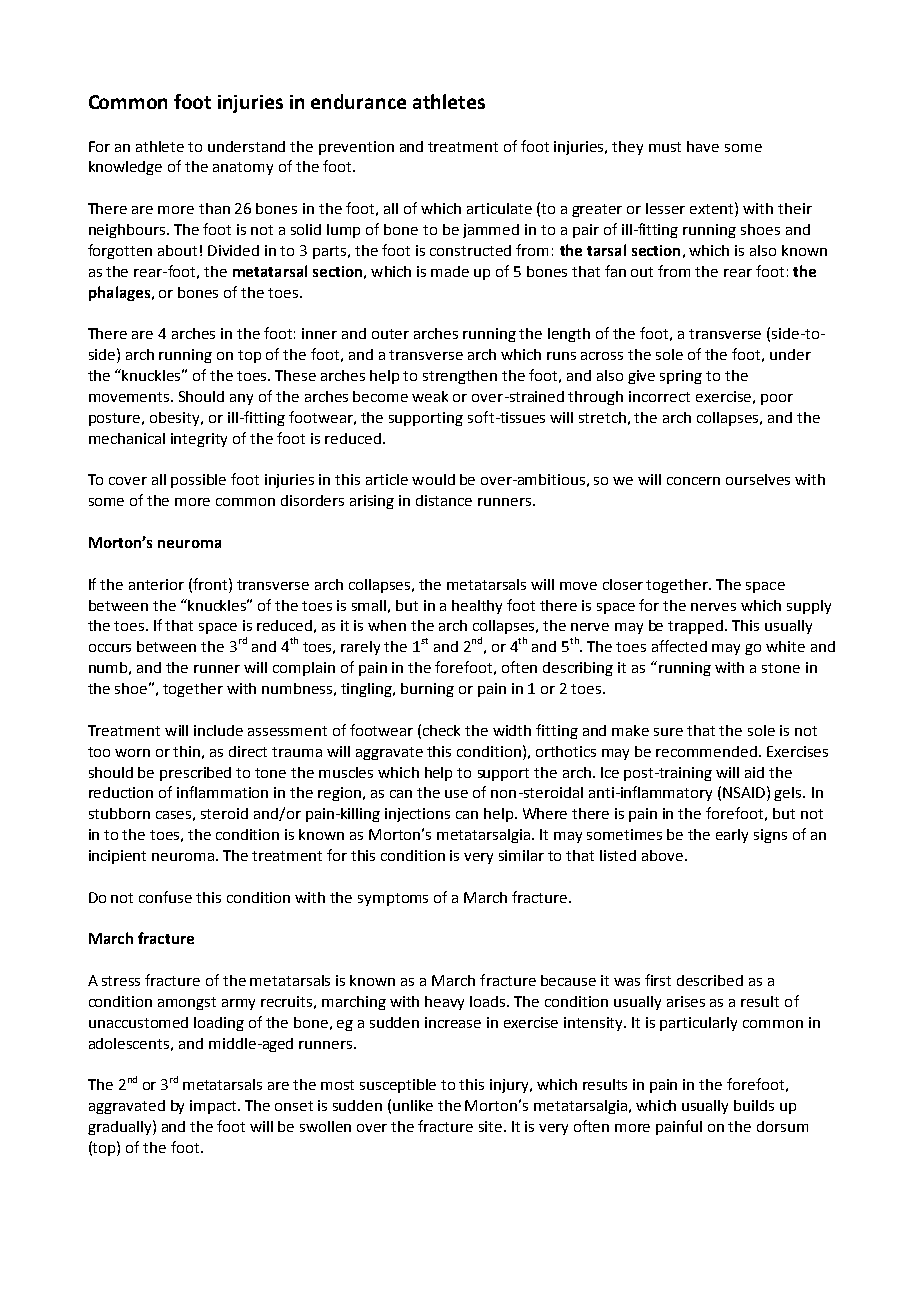 This screenshot has width=924, height=1308. I want to click on recommended, so click(706, 751).
